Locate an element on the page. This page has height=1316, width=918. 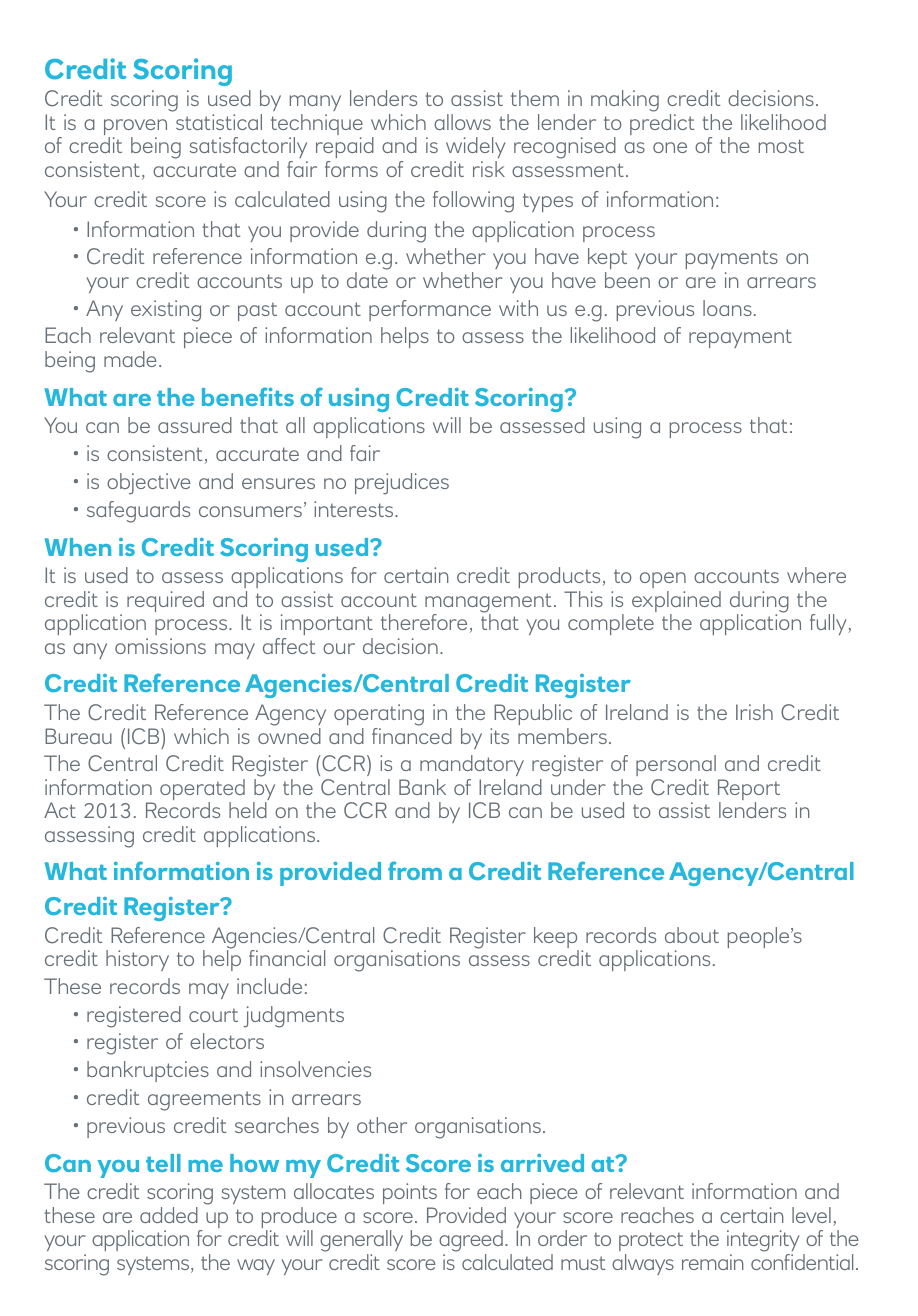
about is located at coordinates (692, 935).
